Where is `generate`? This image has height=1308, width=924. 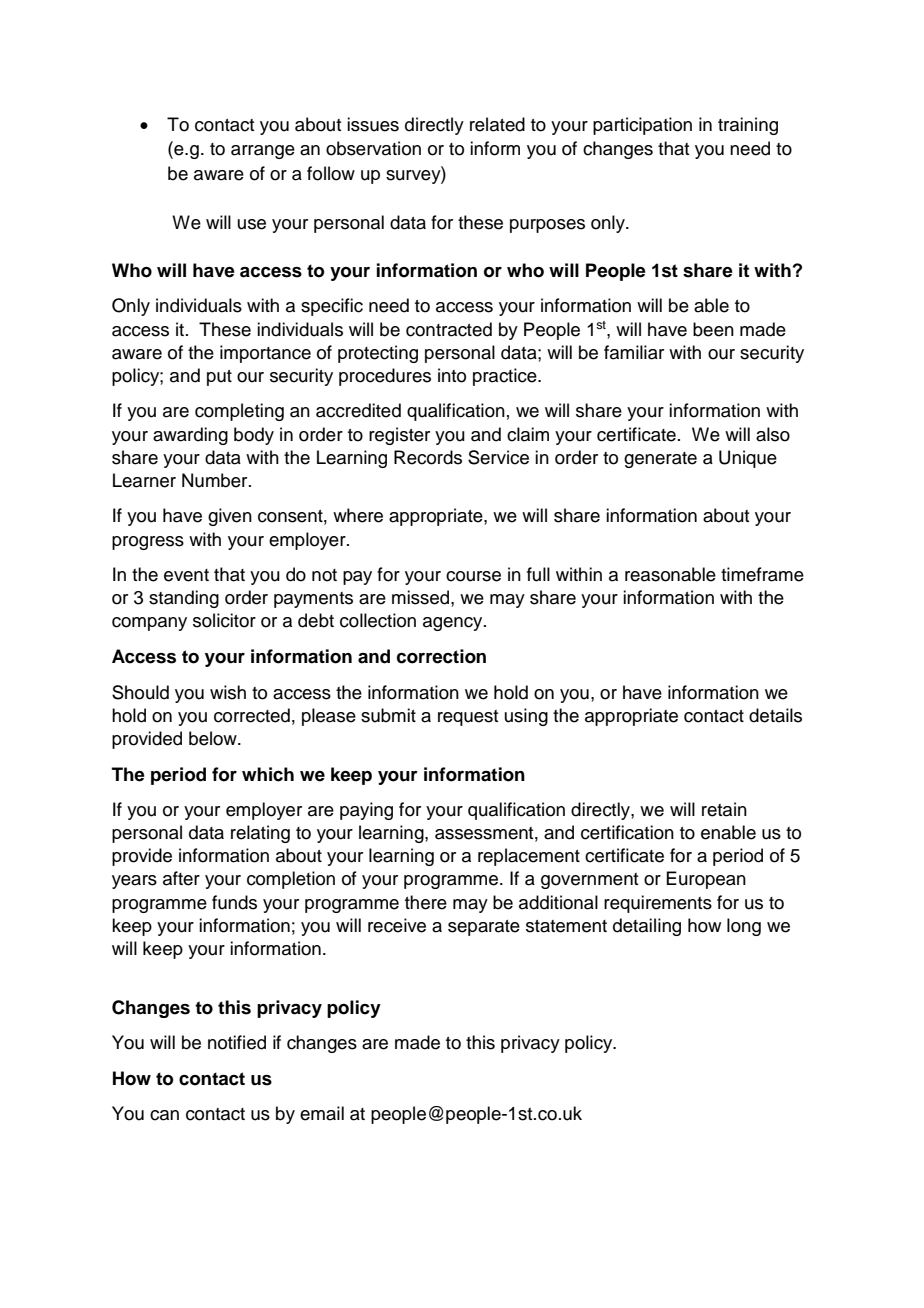 generate is located at coordinates (660, 460).
